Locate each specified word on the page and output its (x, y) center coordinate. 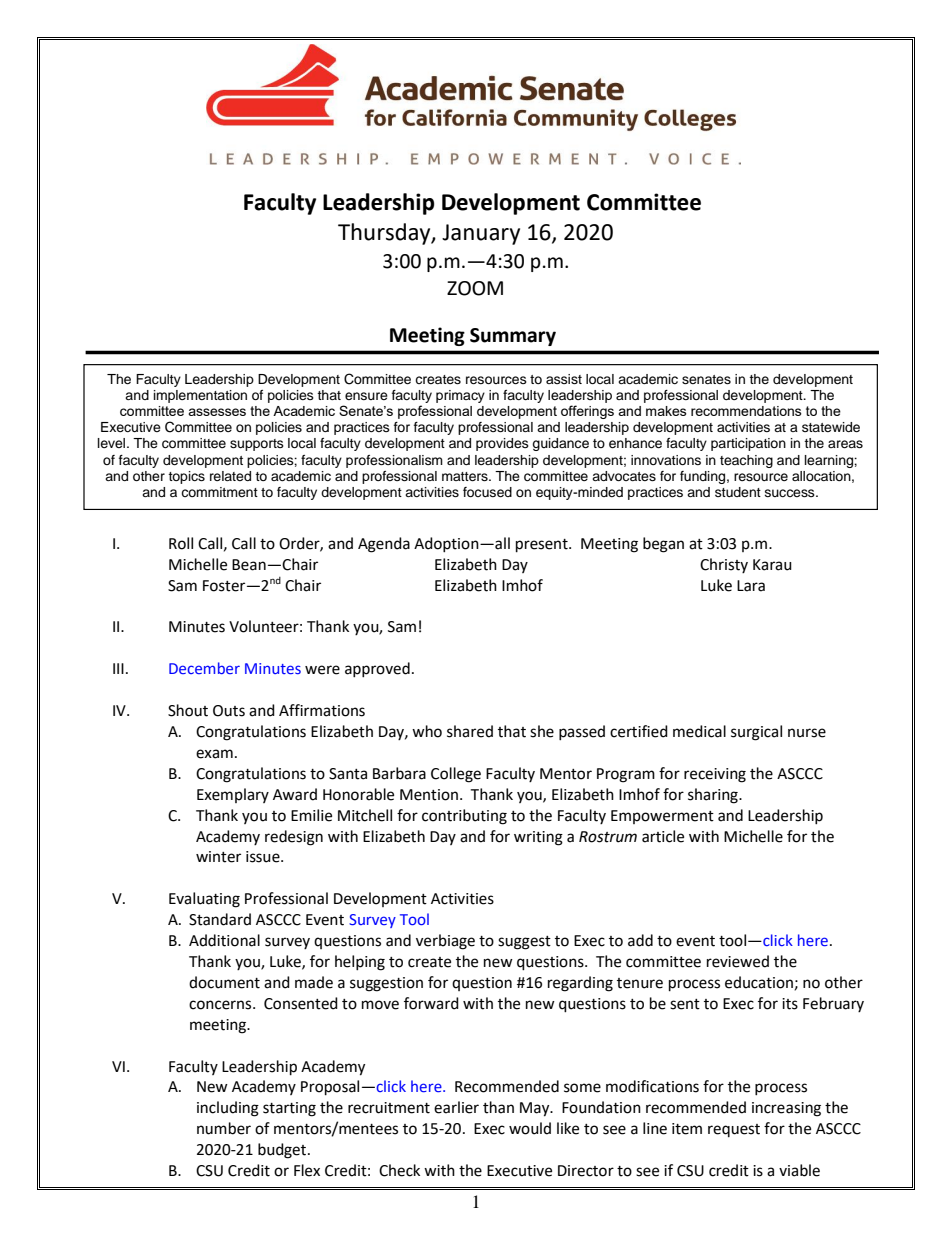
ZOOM (475, 288)
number (224, 1128)
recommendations (746, 411)
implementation (200, 396)
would (530, 1128)
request (734, 1130)
